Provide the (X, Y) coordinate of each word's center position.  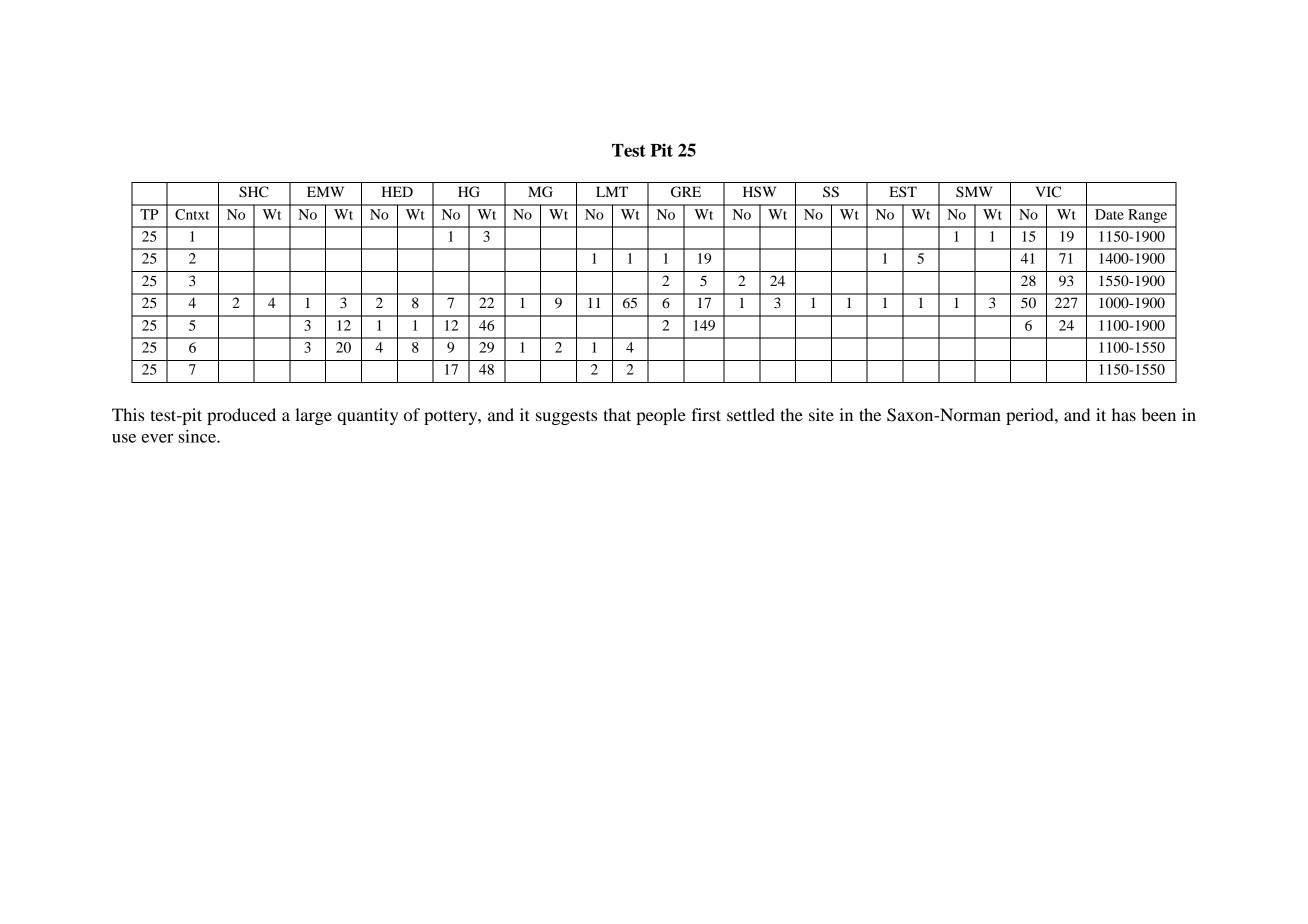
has (1124, 414)
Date (1109, 214)
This (128, 414)
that (617, 414)
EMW (325, 191)
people (661, 416)
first (706, 414)
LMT (612, 191)
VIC (1048, 192)
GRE (686, 192)
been (1159, 414)
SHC (254, 192)
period (1031, 416)
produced (241, 416)
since (198, 436)
